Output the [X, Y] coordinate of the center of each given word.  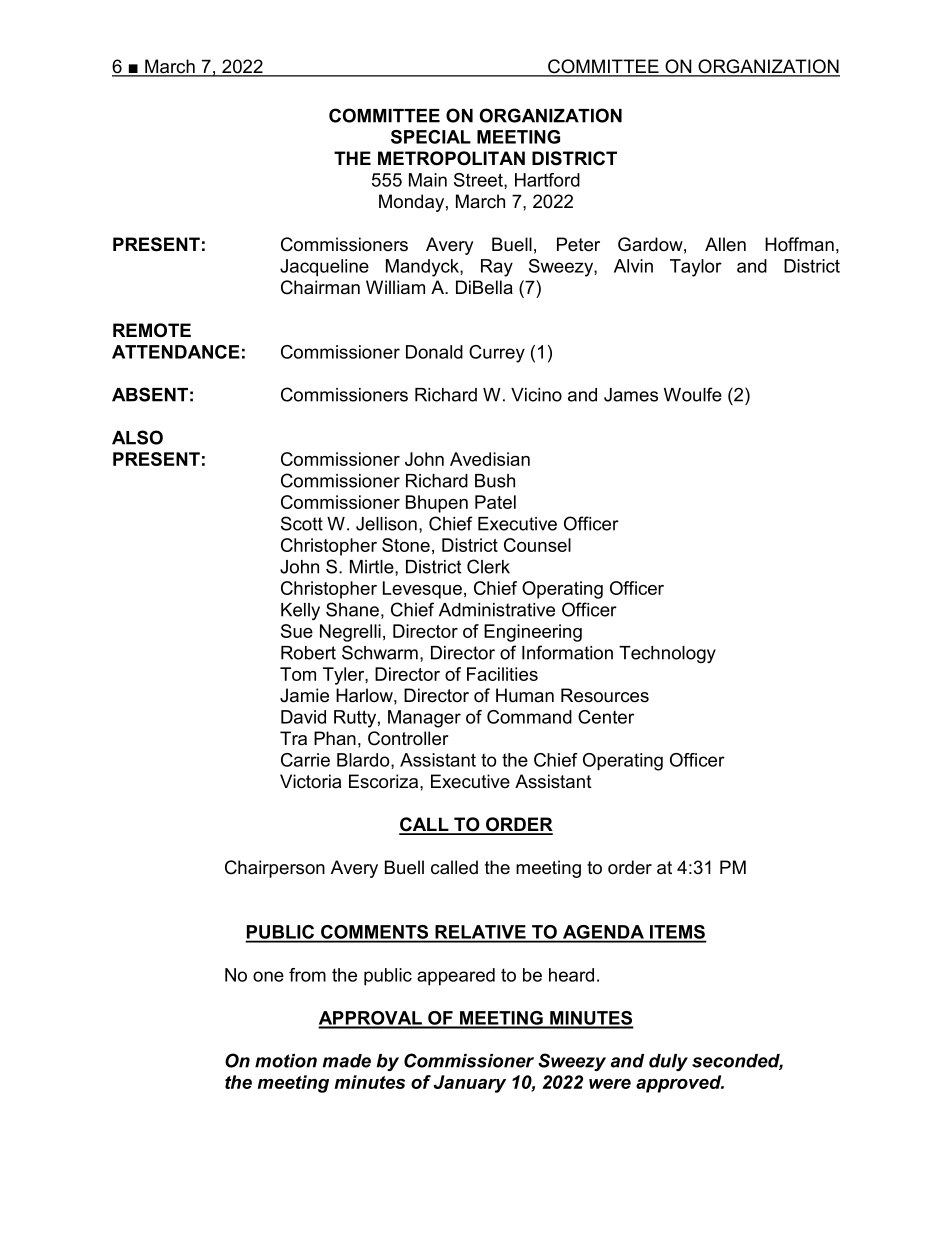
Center [606, 717]
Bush [495, 481]
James [631, 395]
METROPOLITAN [451, 158]
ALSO [137, 437]
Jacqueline [324, 268]
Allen [725, 244]
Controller [408, 738]
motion [286, 1061]
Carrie [305, 760]
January [469, 1084]
